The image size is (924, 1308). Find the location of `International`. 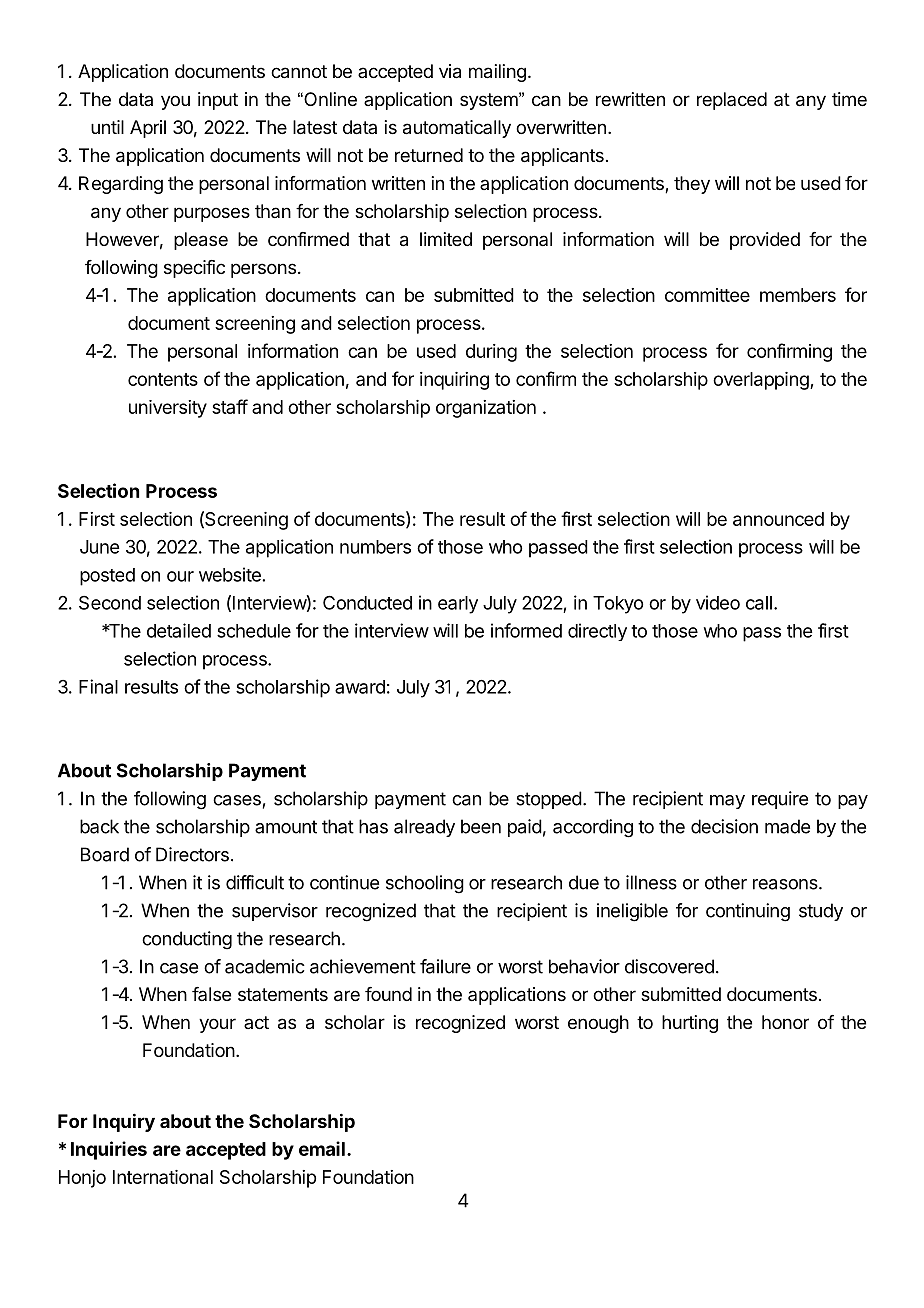

International is located at coordinates (163, 1177).
